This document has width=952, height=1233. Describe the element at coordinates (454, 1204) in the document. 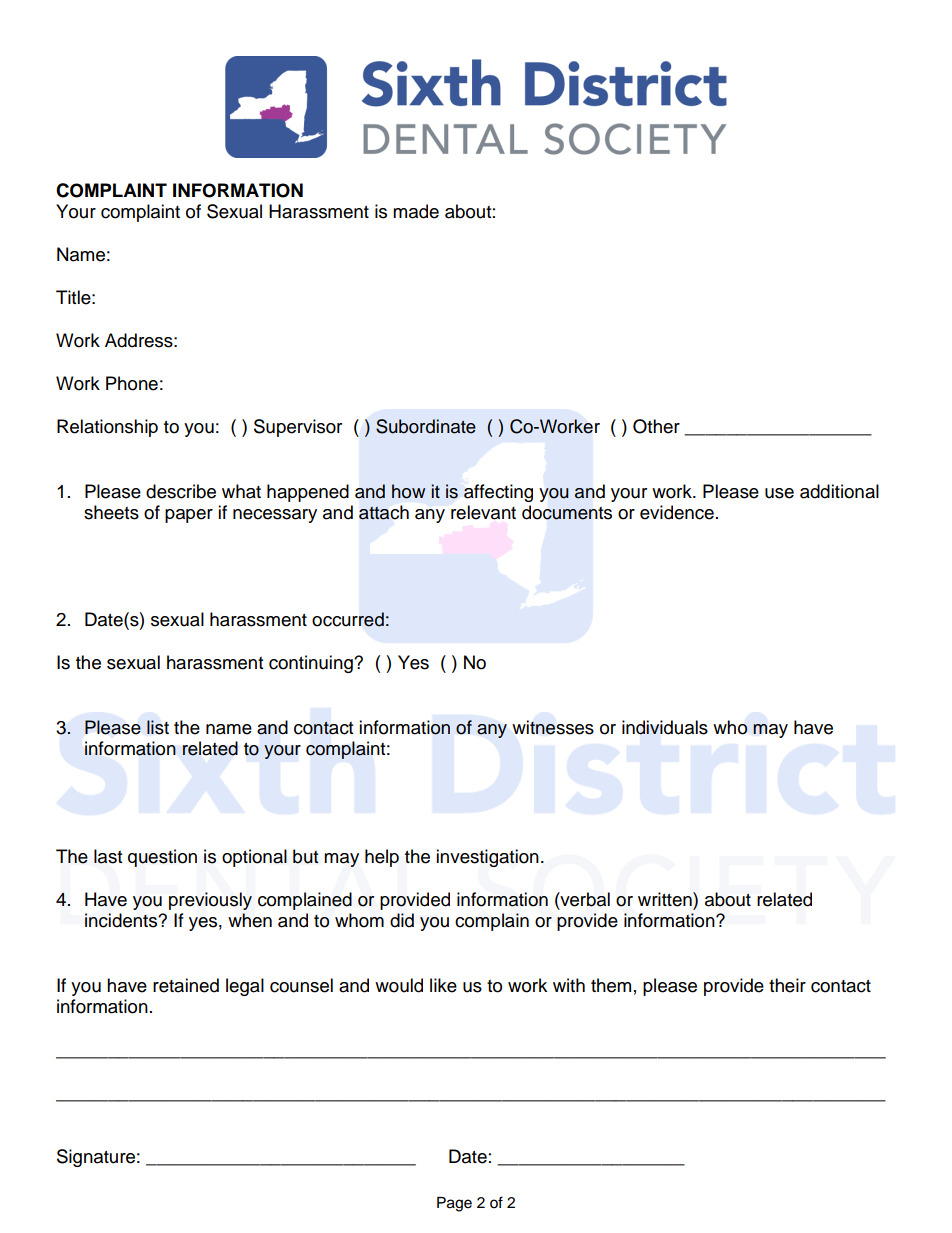

I see `Page` at that location.
